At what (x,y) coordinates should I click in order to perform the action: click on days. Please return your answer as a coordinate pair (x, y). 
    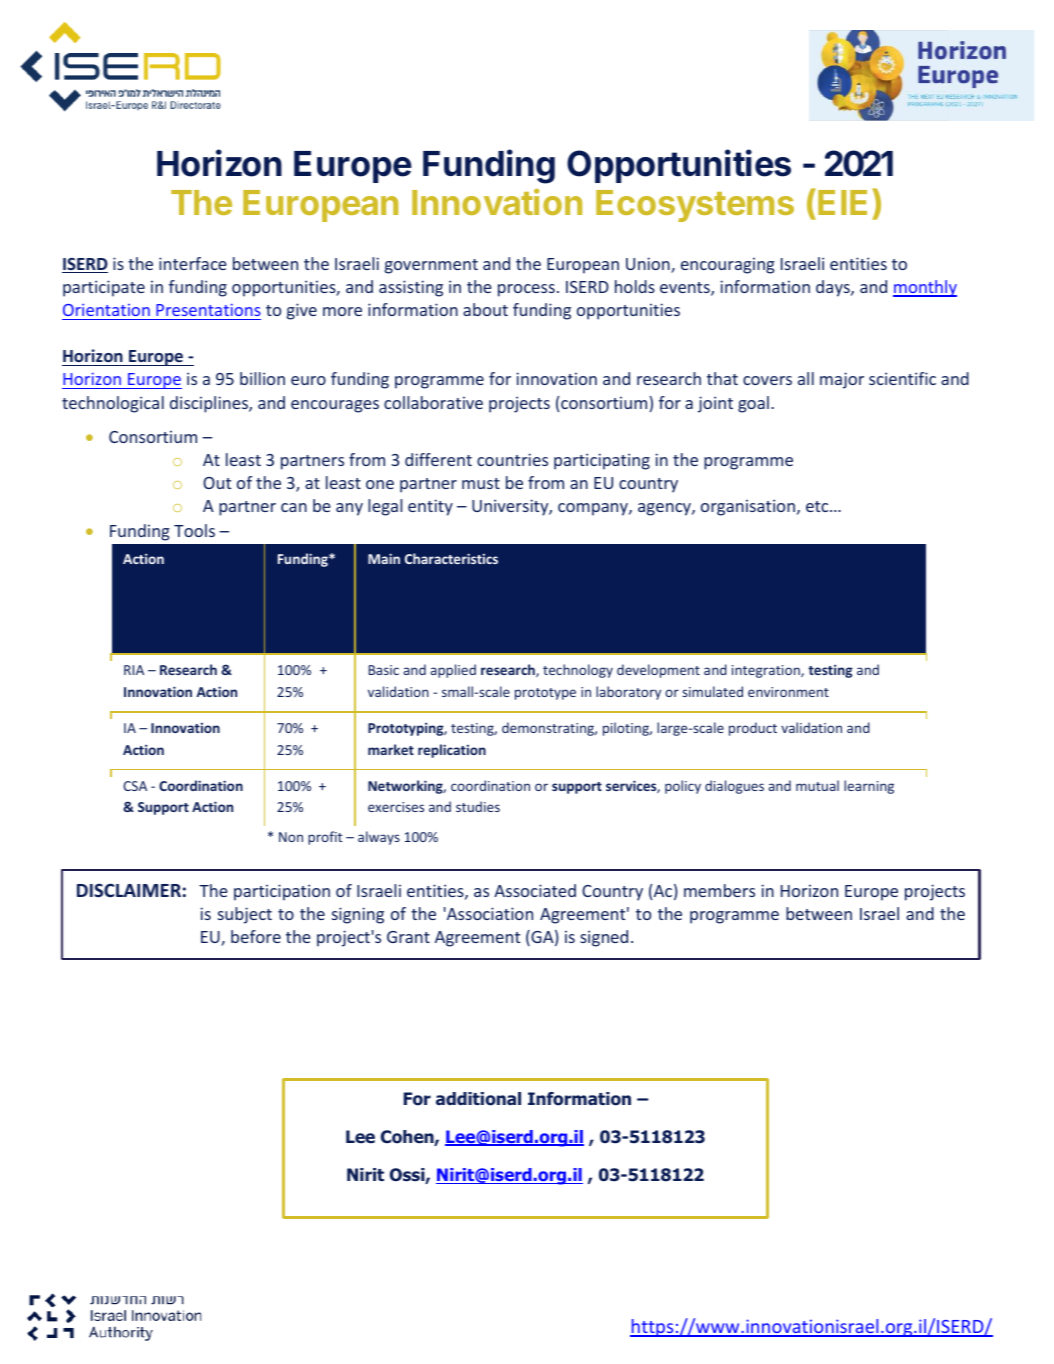
    Looking at the image, I should click on (834, 288).
